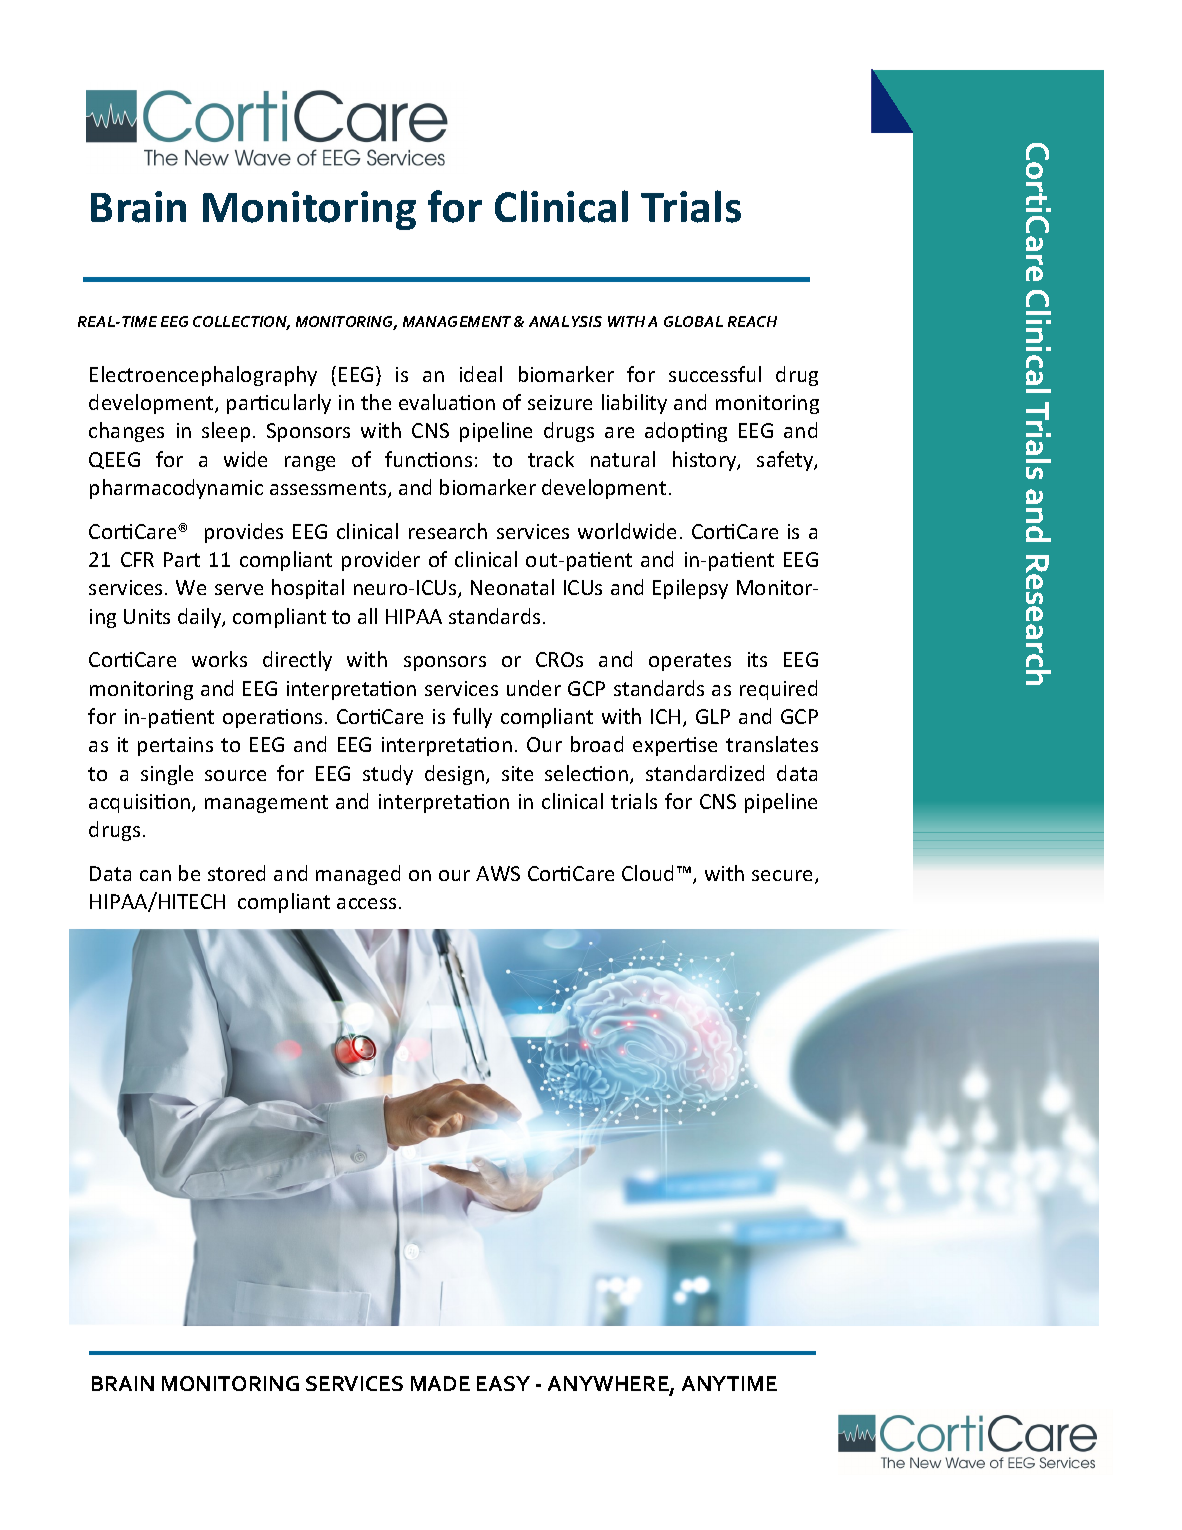  I want to click on Electroencephalography, so click(203, 376).
